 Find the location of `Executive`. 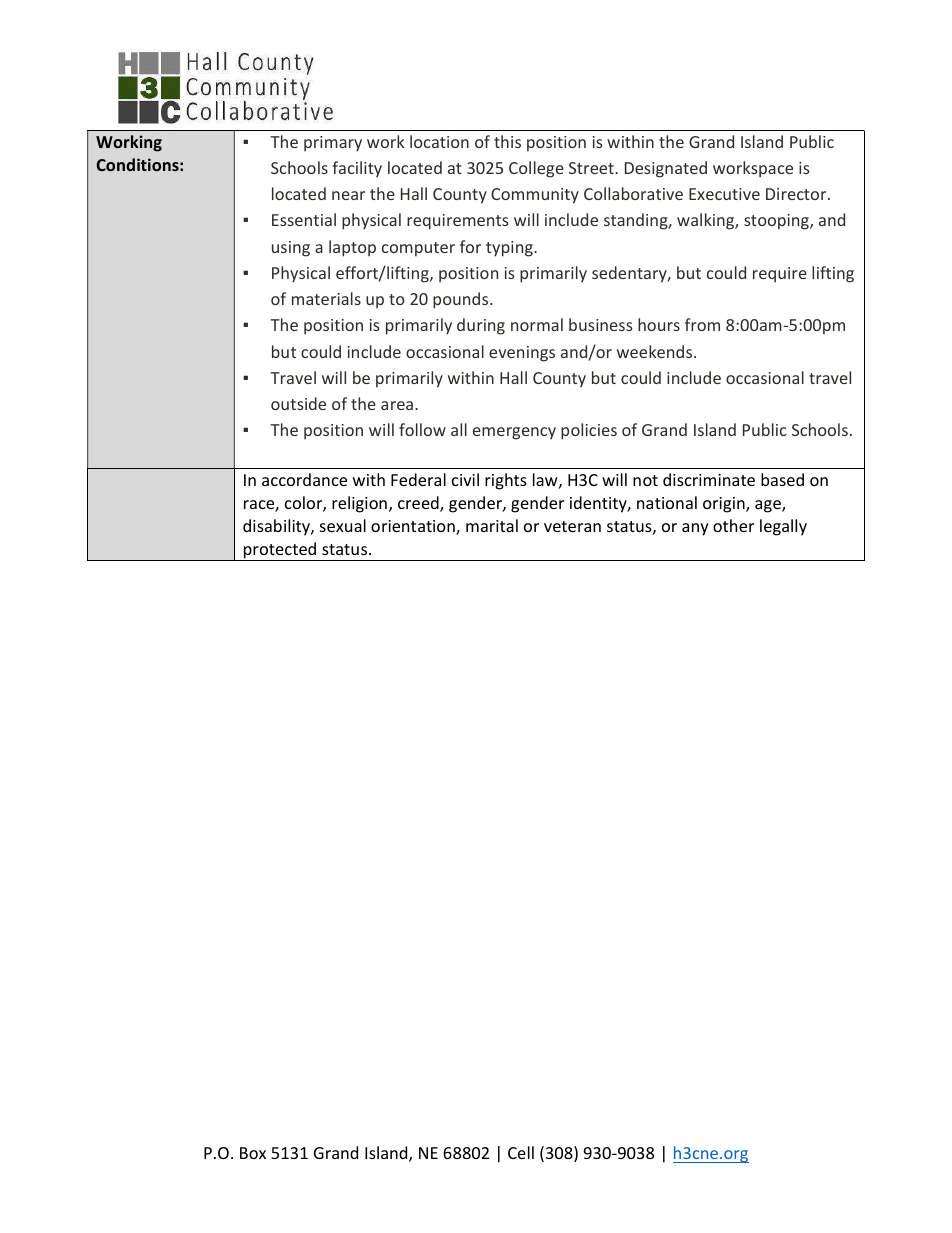

Executive is located at coordinates (724, 194).
